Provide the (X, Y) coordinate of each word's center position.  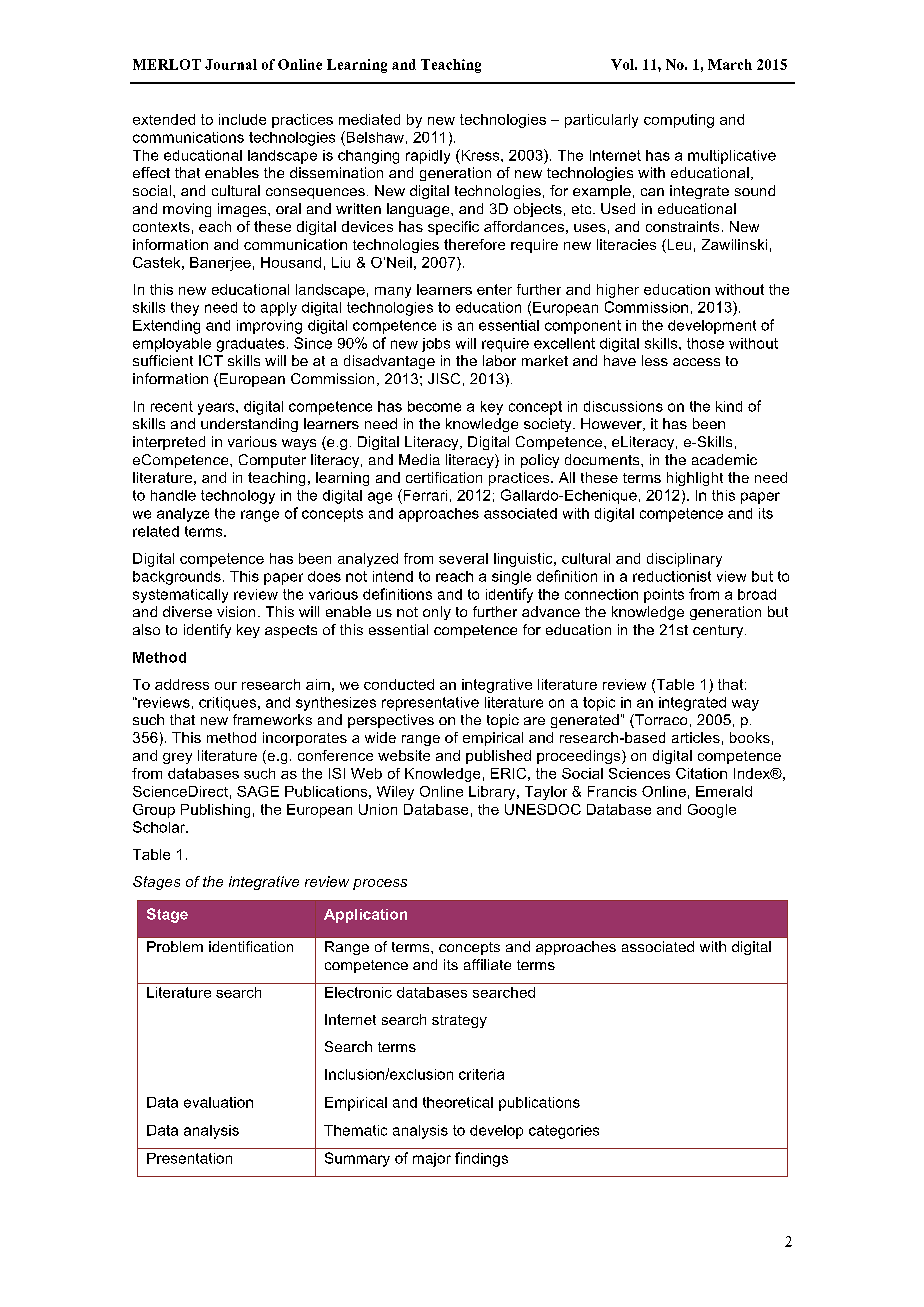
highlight (695, 479)
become (434, 406)
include (242, 119)
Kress (480, 155)
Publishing (215, 811)
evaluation (218, 1102)
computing (679, 121)
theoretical (458, 1102)
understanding (249, 425)
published (498, 757)
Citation (701, 773)
